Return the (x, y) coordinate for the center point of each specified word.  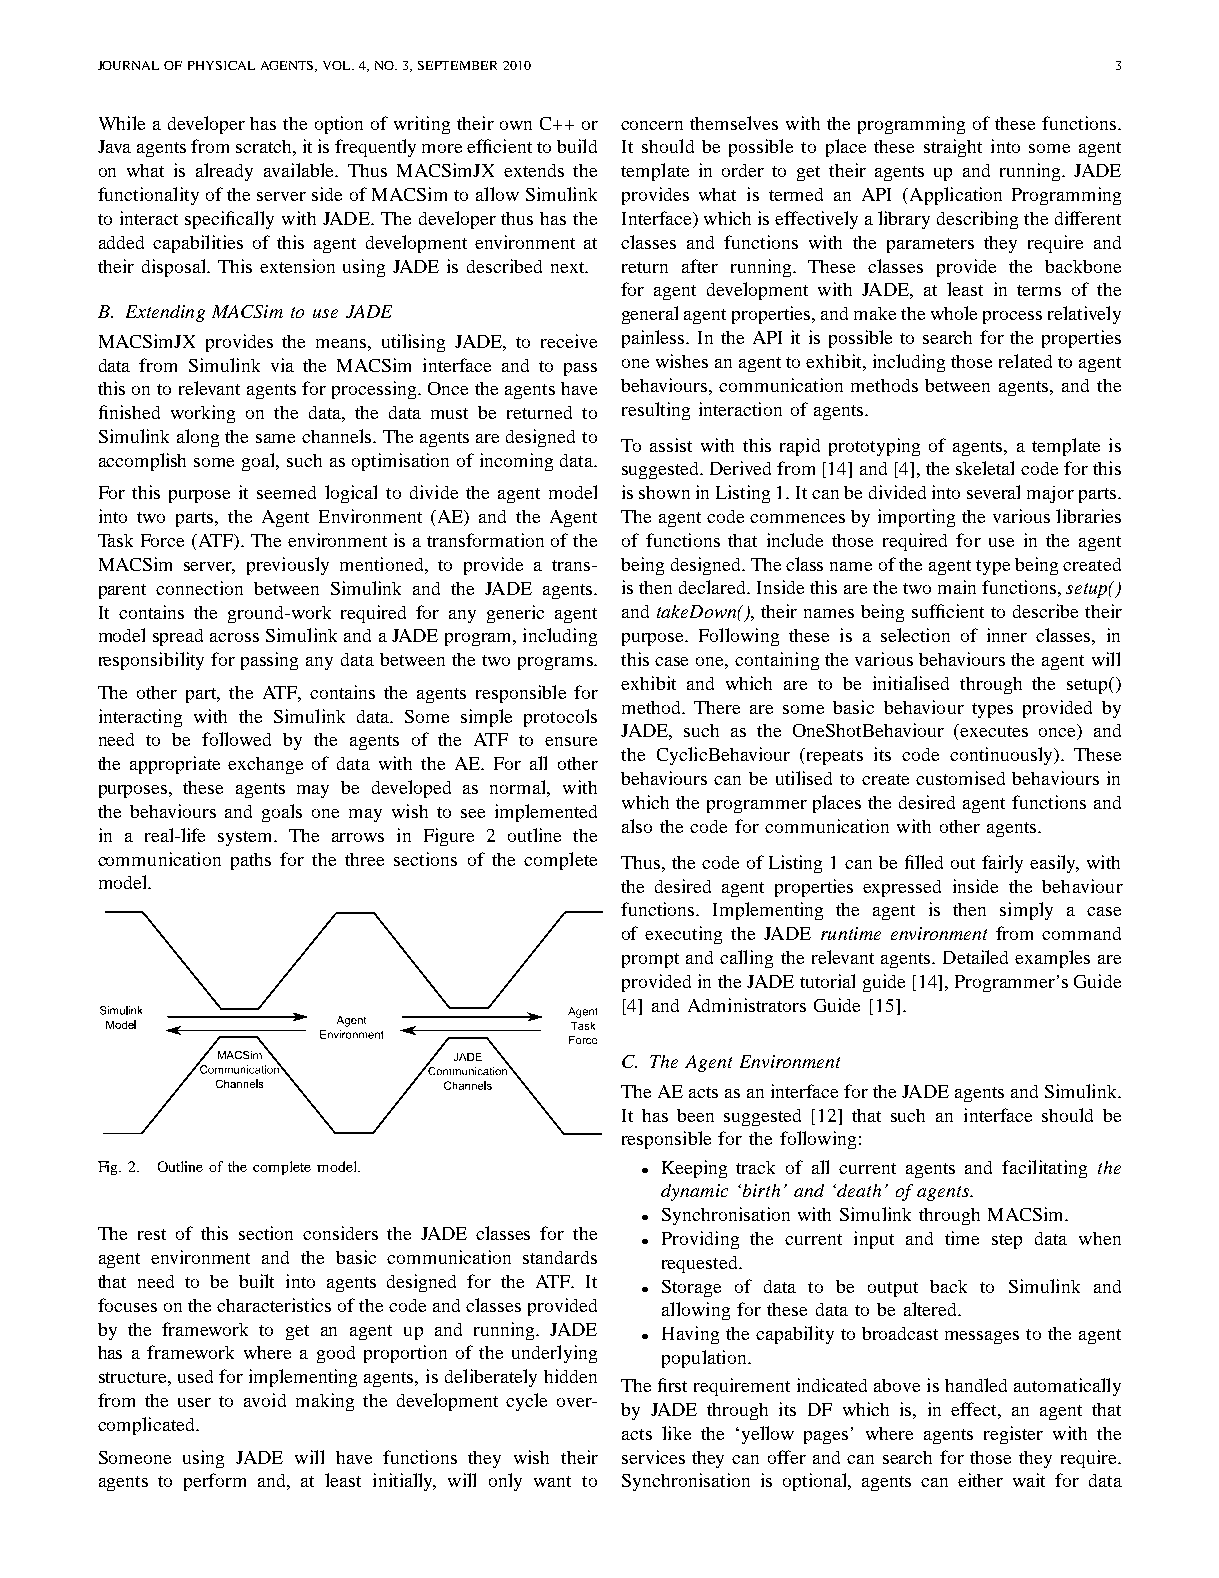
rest (152, 1234)
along (198, 438)
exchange (265, 765)
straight (953, 148)
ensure (571, 741)
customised (960, 778)
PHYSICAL (221, 65)
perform (215, 1482)
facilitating (1044, 1169)
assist (671, 445)
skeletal (985, 468)
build (577, 146)
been (695, 1115)
